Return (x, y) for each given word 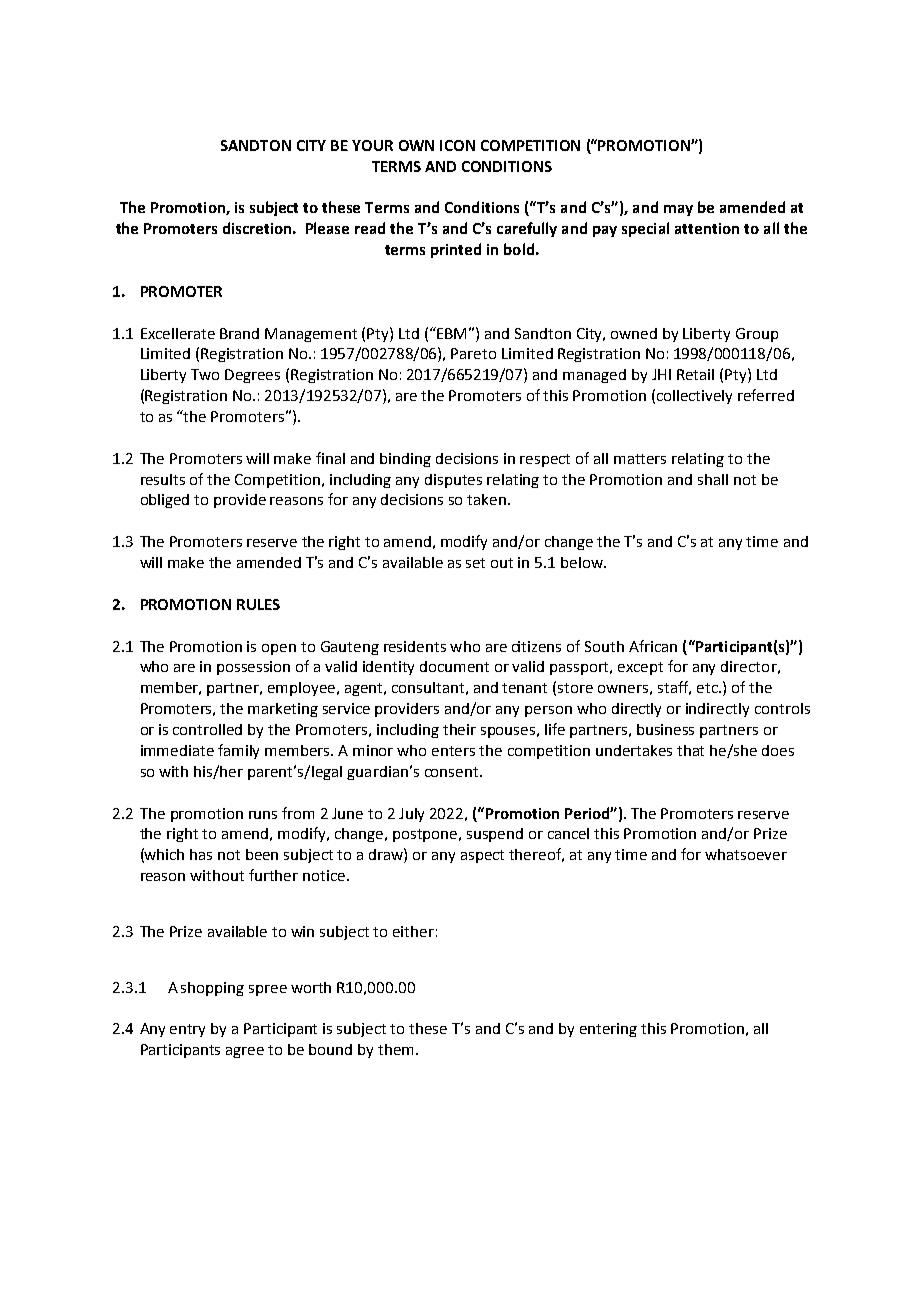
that (690, 750)
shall (713, 479)
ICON (457, 145)
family (238, 751)
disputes (453, 481)
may (678, 210)
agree (245, 1052)
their (459, 729)
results (163, 479)
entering (608, 1030)
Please (327, 228)
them (395, 1049)
